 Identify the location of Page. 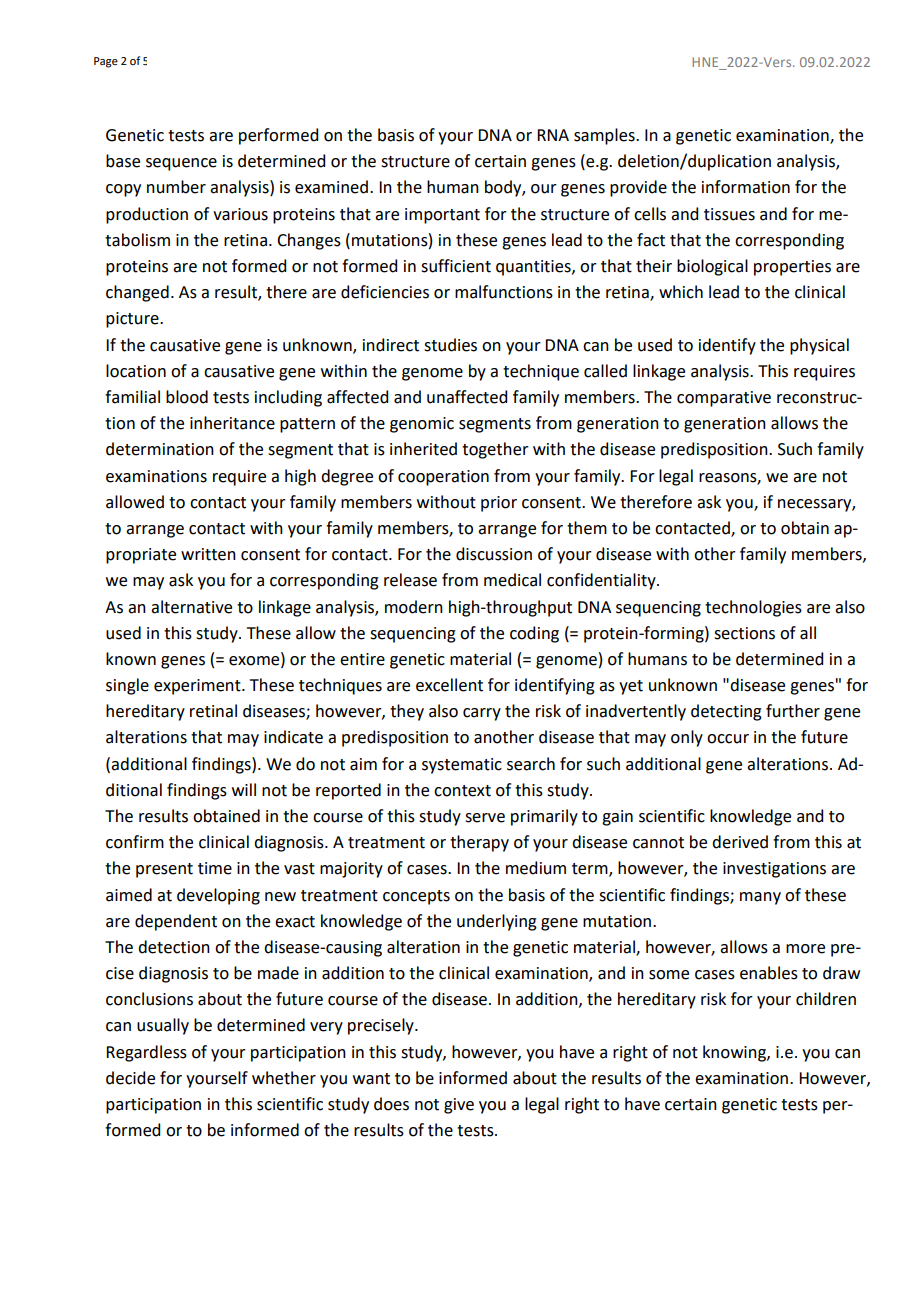
(106, 62).
